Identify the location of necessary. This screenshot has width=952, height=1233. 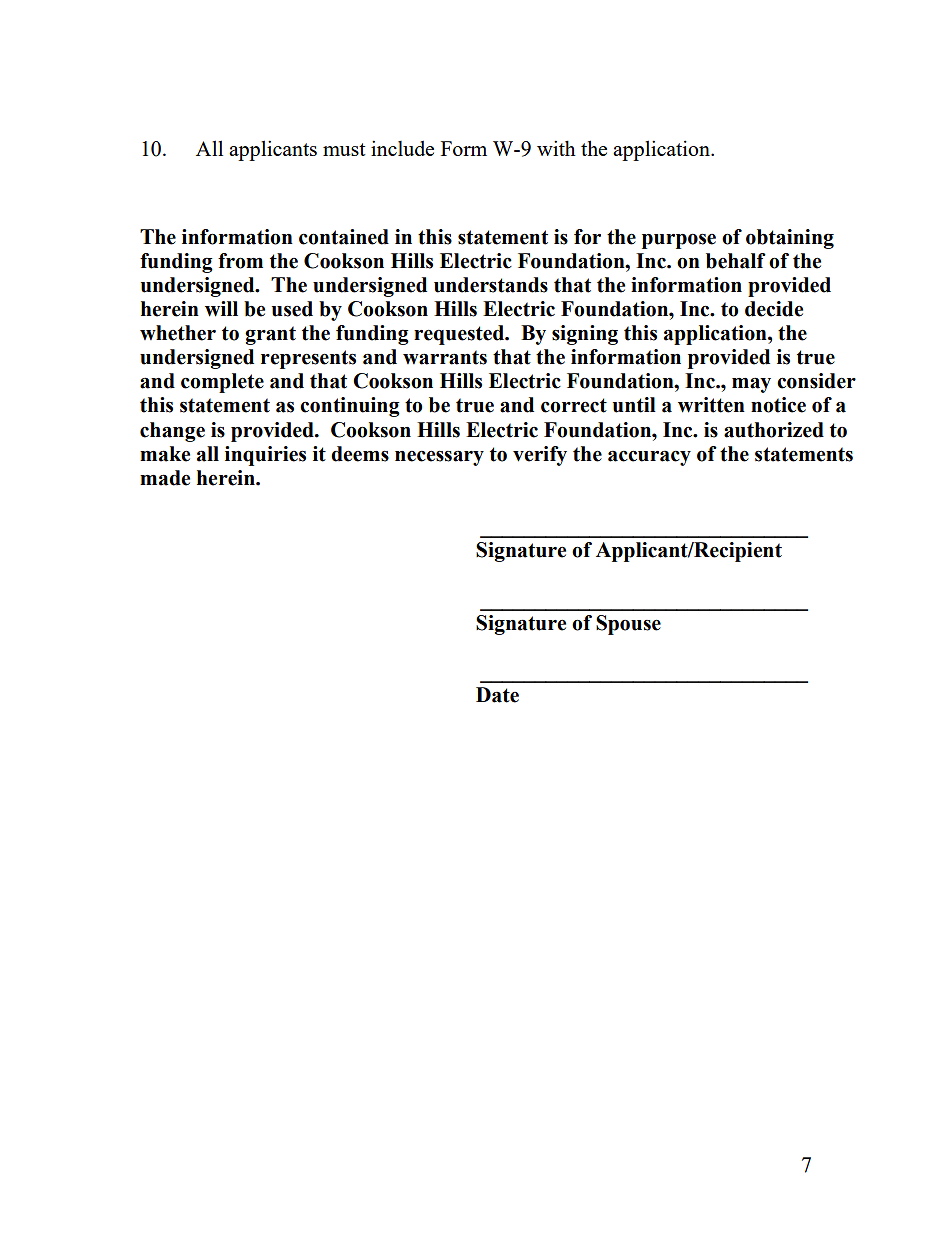
(439, 458).
